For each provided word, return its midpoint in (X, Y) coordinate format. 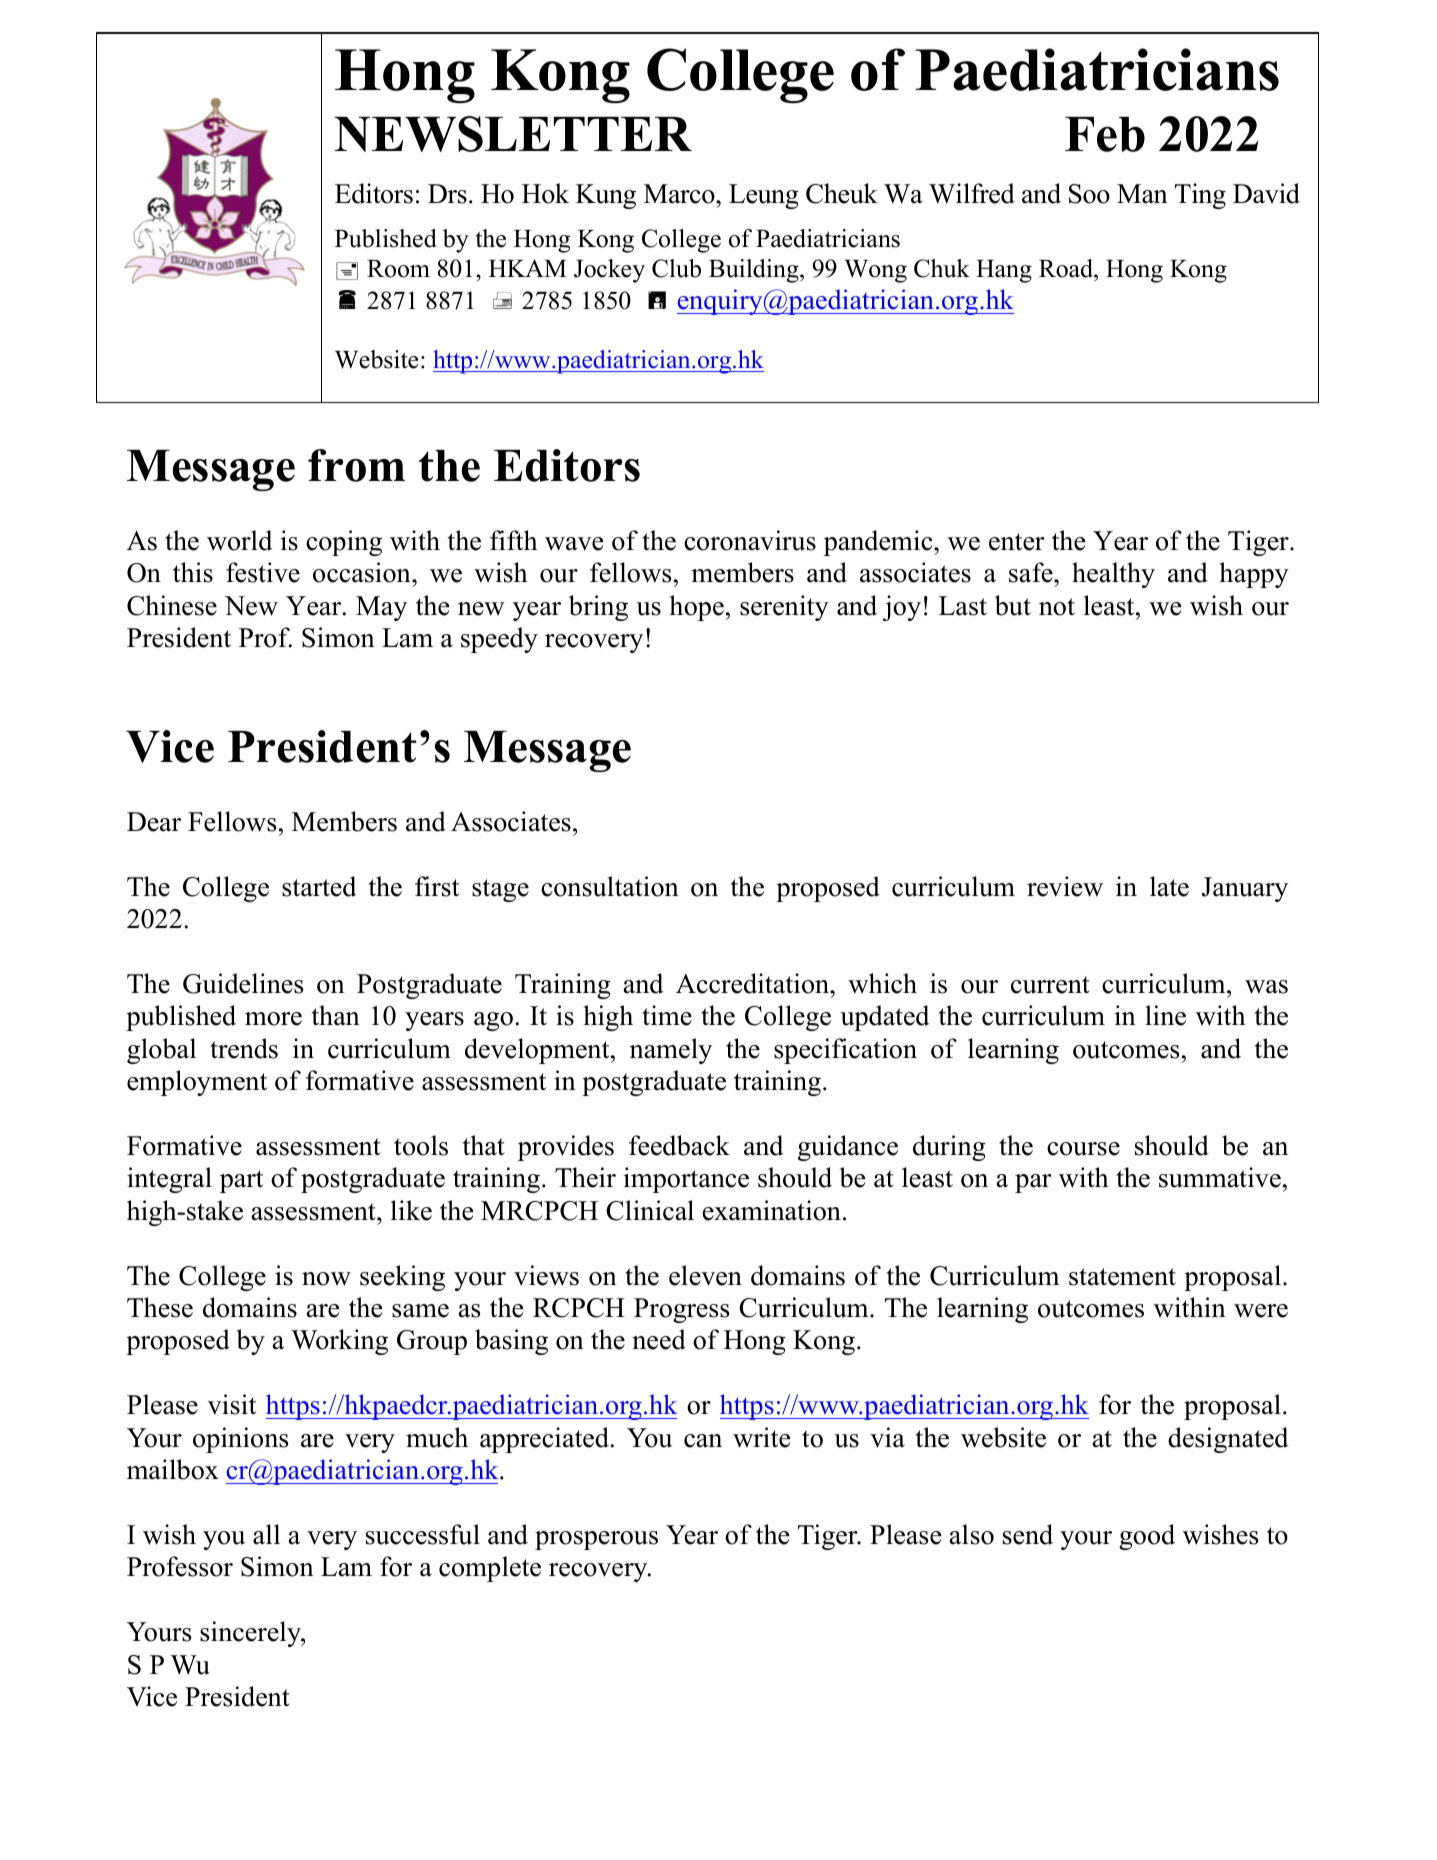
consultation (610, 886)
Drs (447, 194)
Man (1142, 194)
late (1169, 886)
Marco (680, 194)
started (319, 886)
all (266, 1534)
